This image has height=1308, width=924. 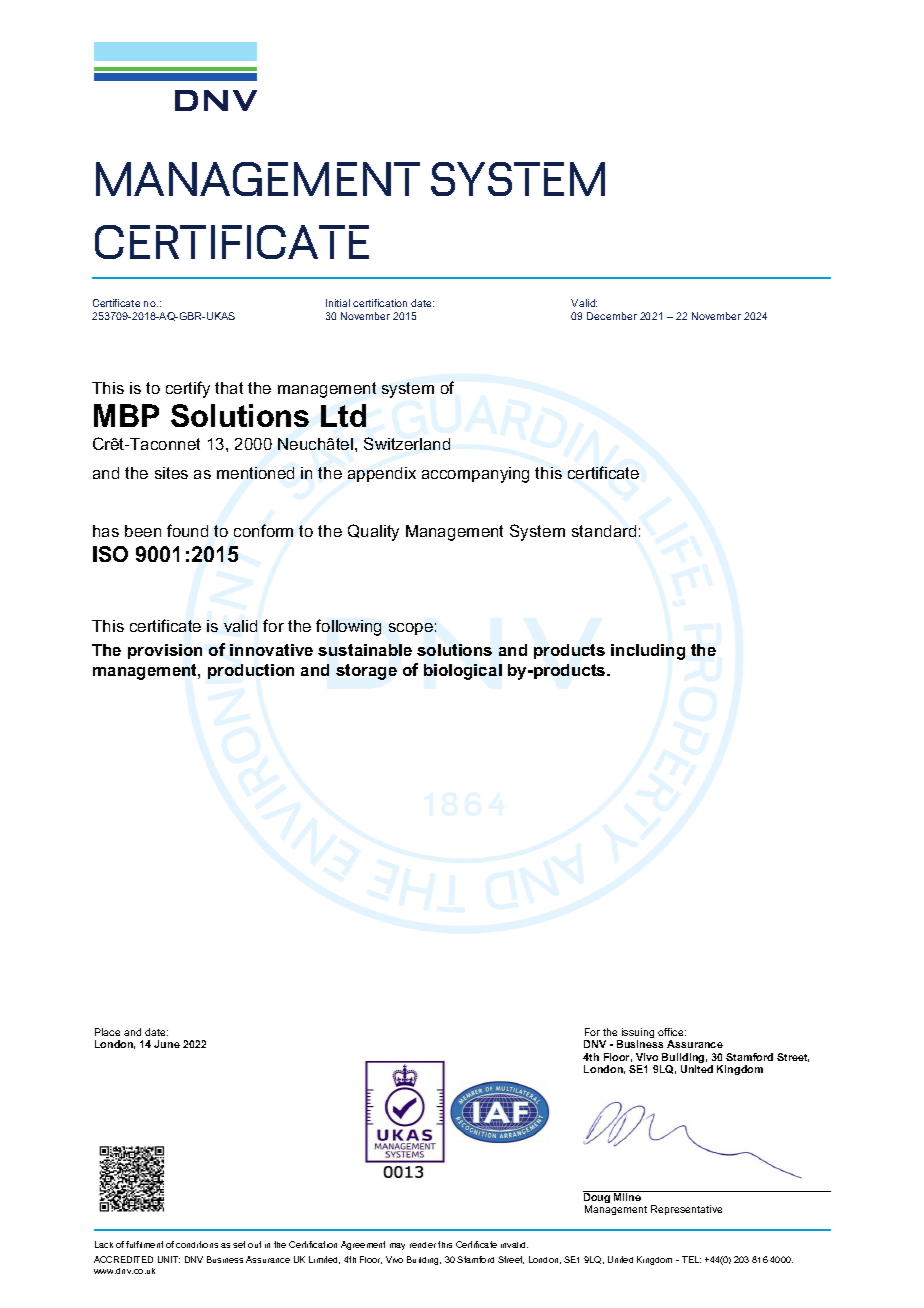 What do you see at coordinates (612, 316) in the image?
I see `December` at bounding box center [612, 316].
